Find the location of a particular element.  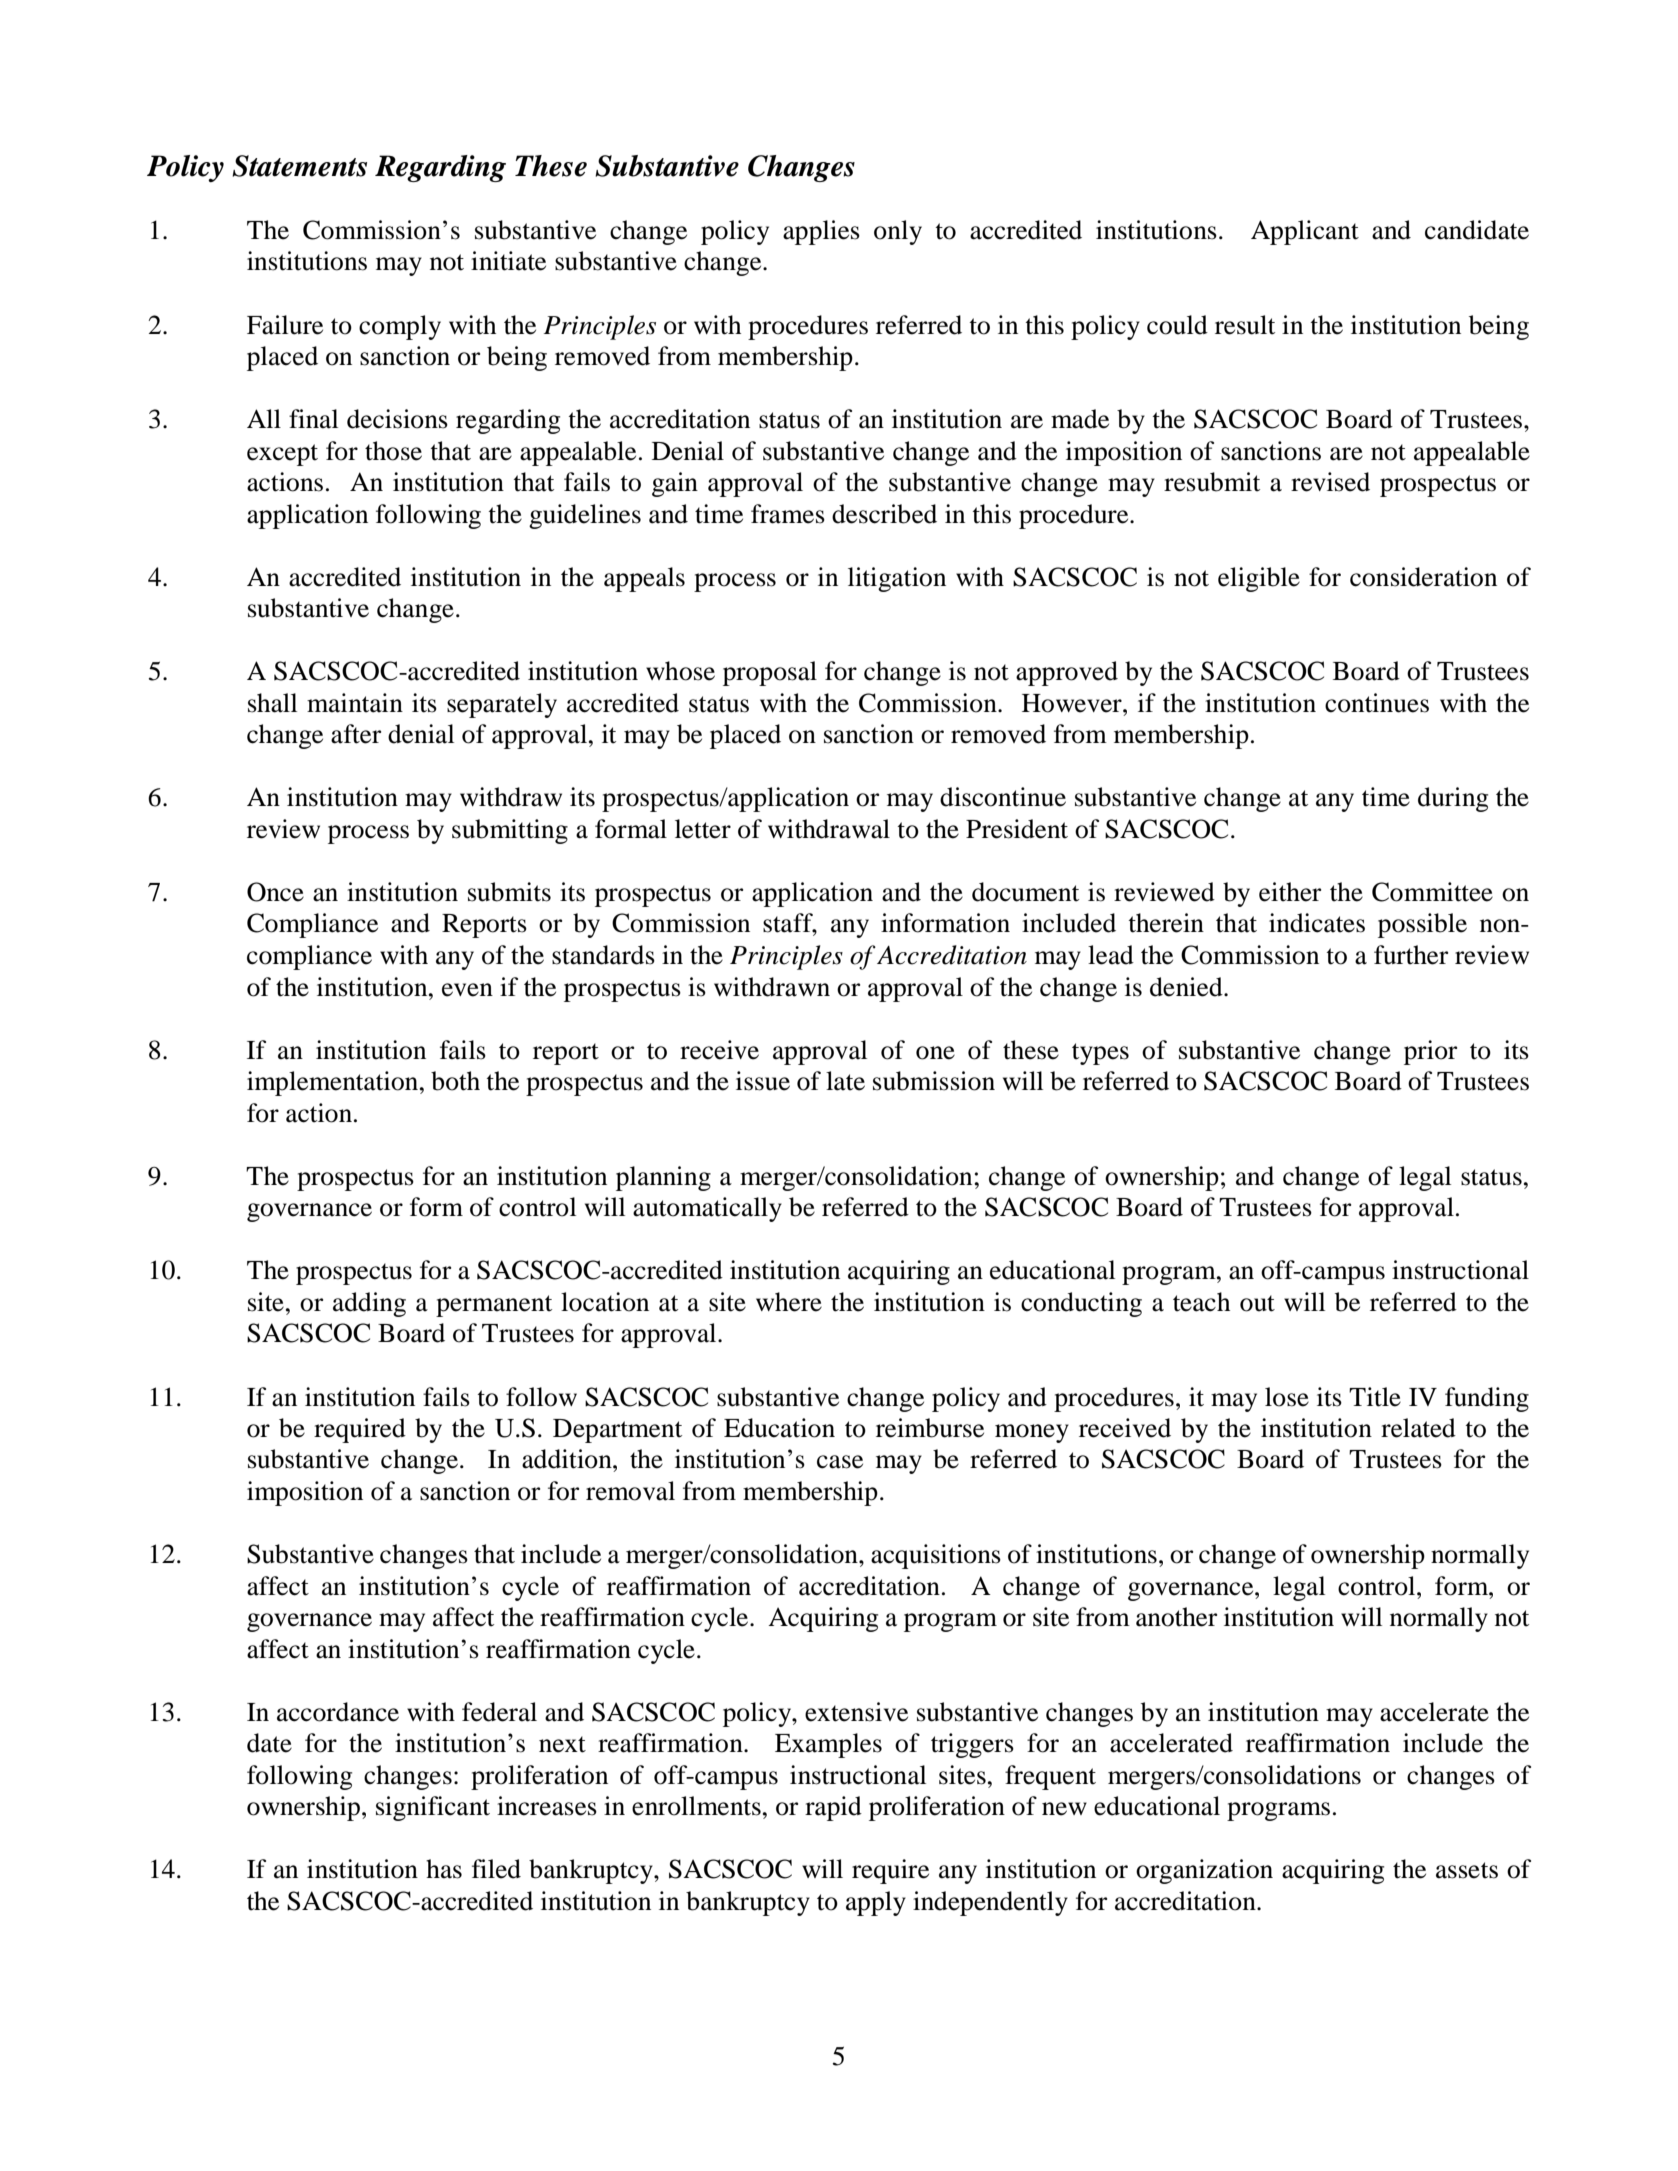

initiate is located at coordinates (508, 261).
